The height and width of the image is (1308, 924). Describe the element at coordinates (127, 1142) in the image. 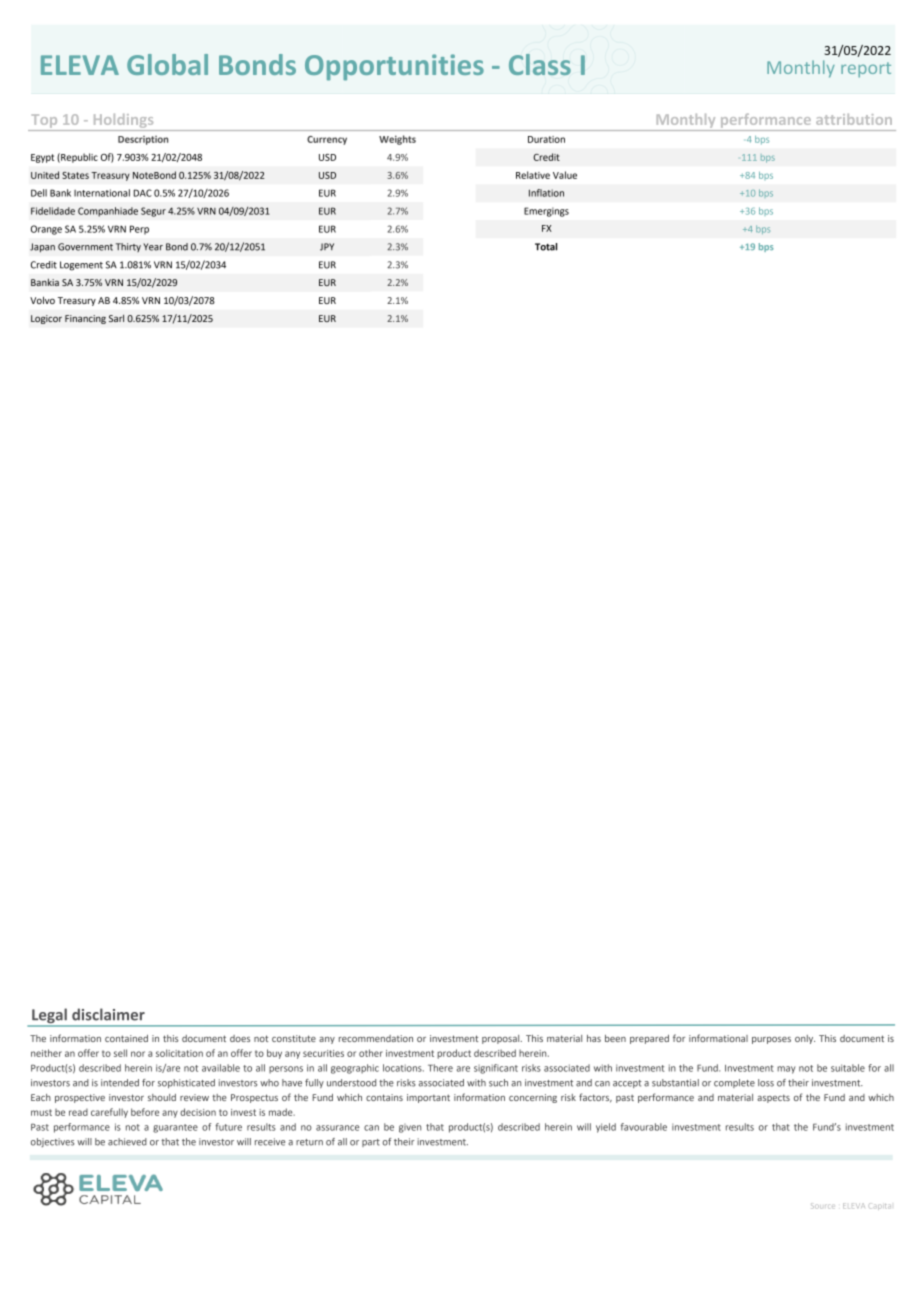

I see `achieved` at that location.
